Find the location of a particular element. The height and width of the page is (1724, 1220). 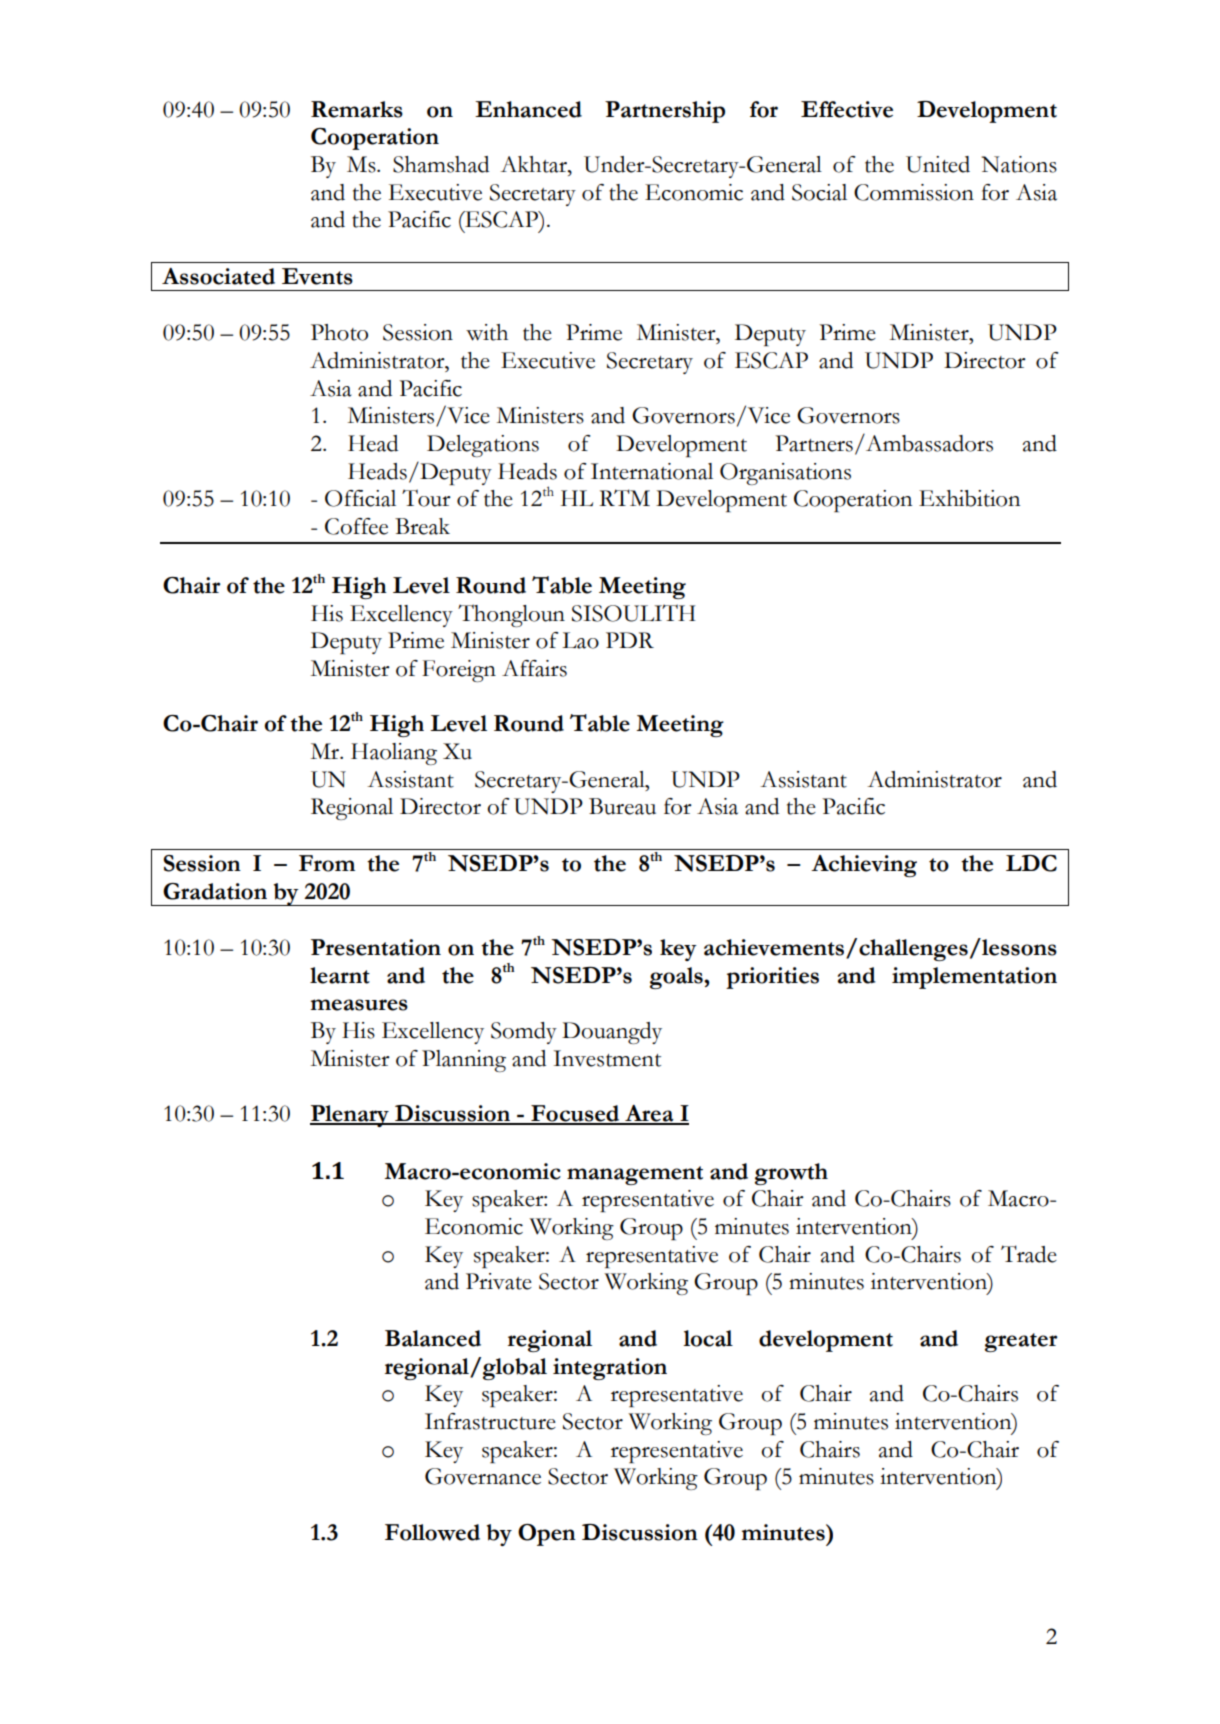

Foreign is located at coordinates (459, 671).
